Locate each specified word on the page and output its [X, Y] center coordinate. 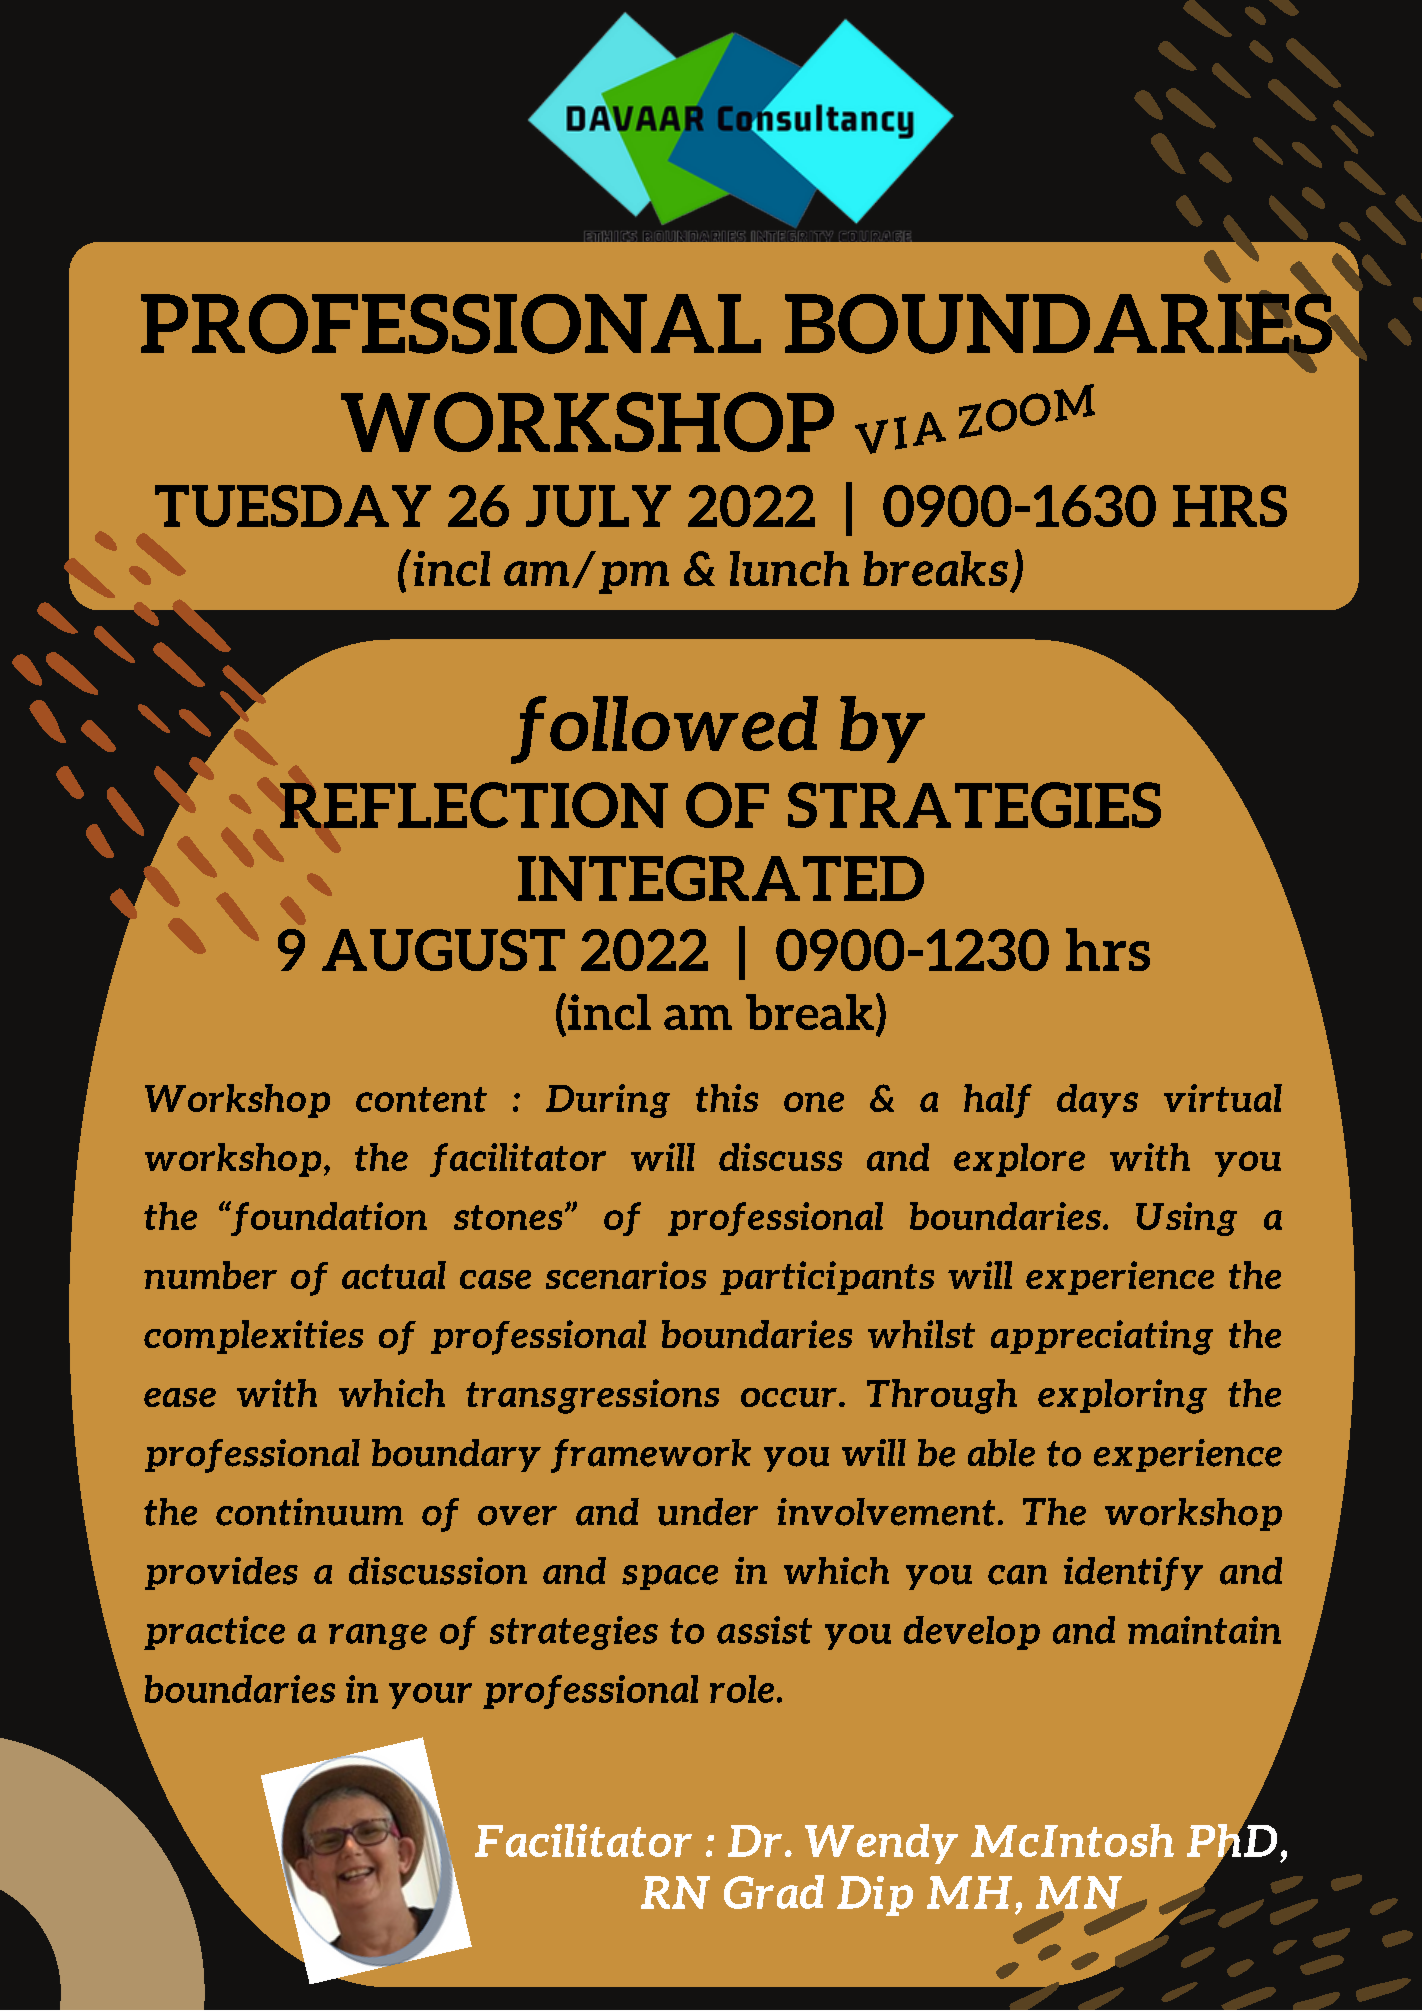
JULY [598, 506]
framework [651, 1456]
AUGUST [443, 950]
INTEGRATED [721, 878]
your [430, 1696]
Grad [774, 1892]
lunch [789, 568]
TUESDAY [293, 506]
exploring [1122, 1396]
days [1097, 1101]
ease [180, 1397]
